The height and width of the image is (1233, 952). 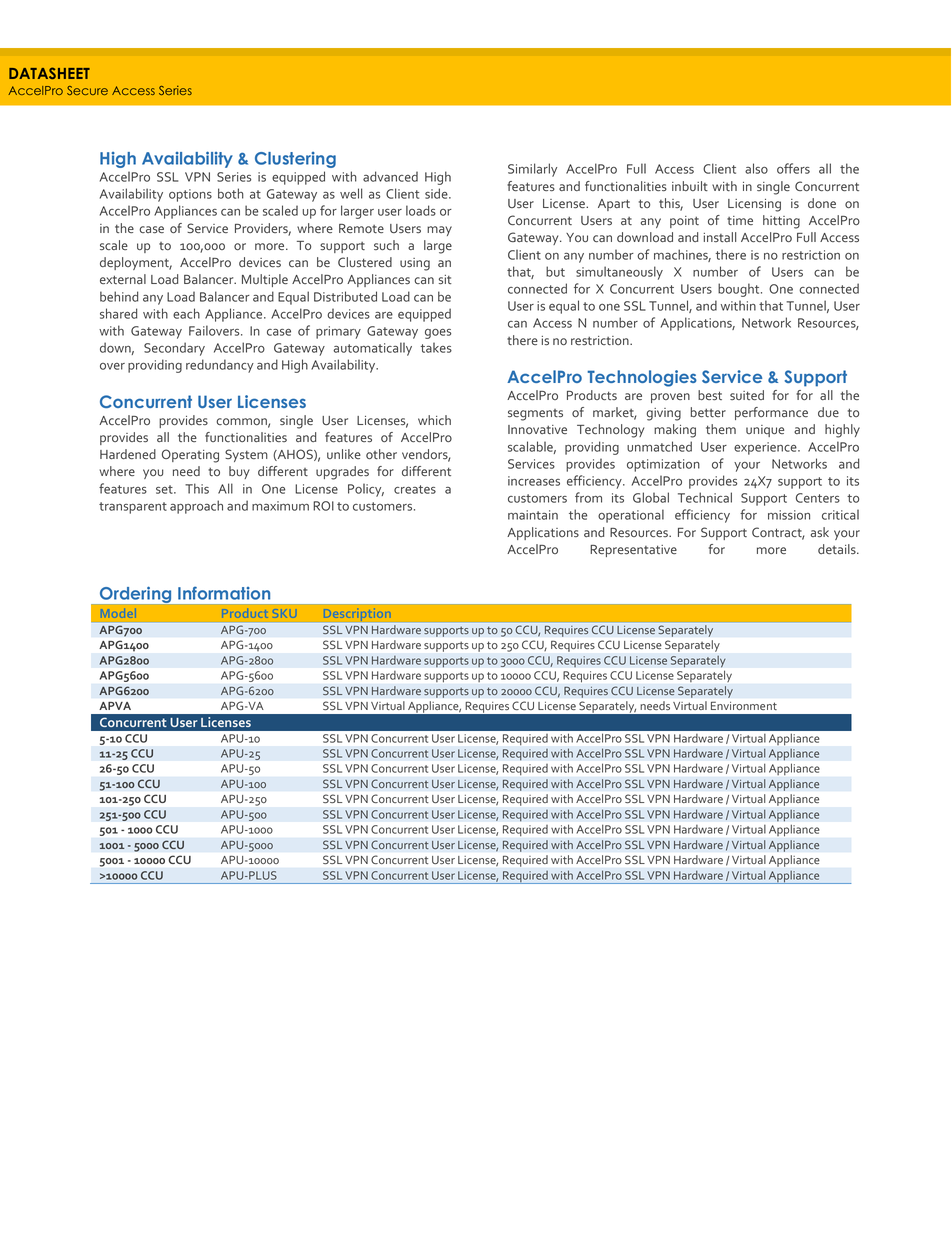 What do you see at coordinates (224, 593) in the image?
I see `Information` at bounding box center [224, 593].
